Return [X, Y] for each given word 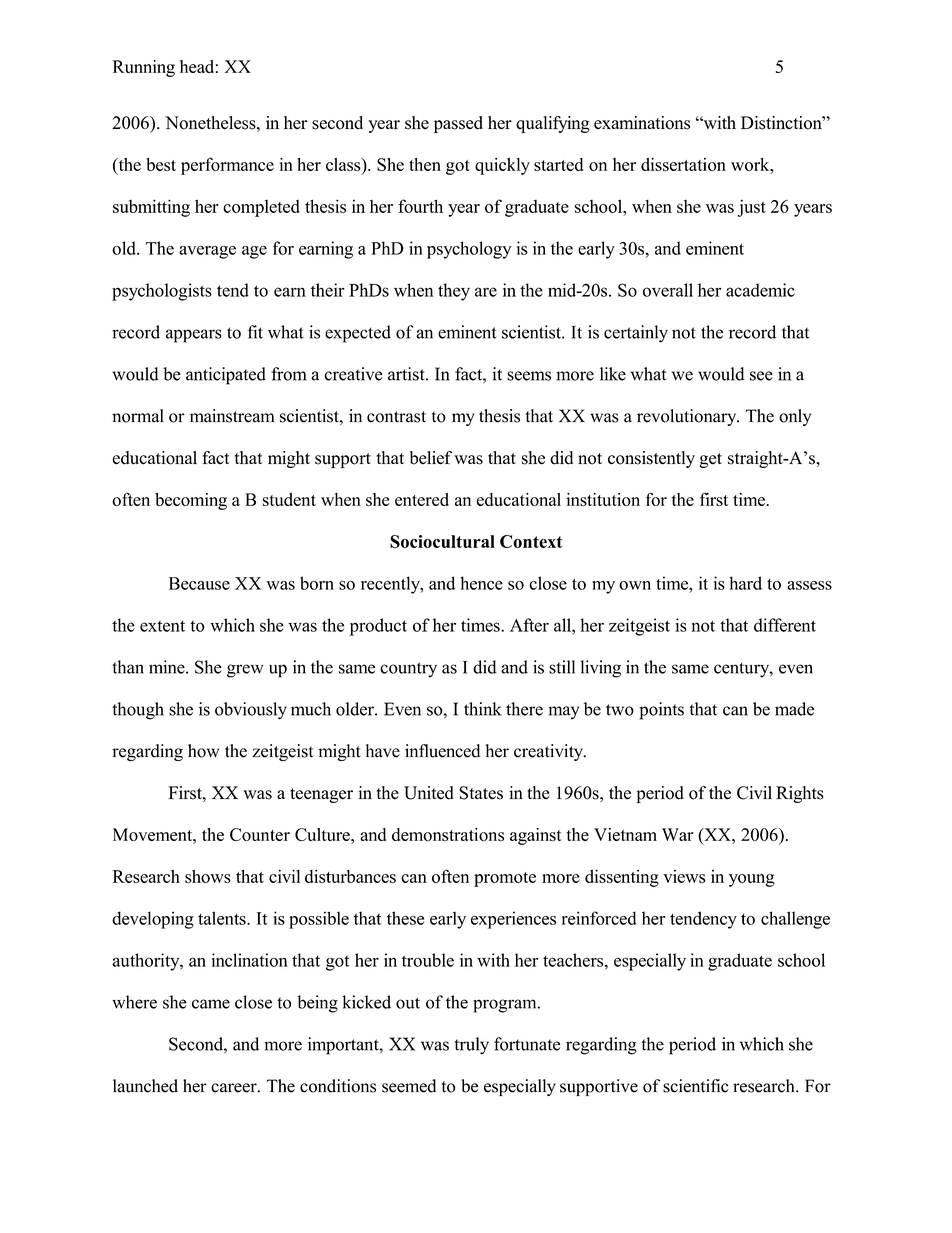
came [211, 1004]
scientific [696, 1086]
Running [144, 68]
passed [458, 124]
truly [471, 1046]
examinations [642, 123]
